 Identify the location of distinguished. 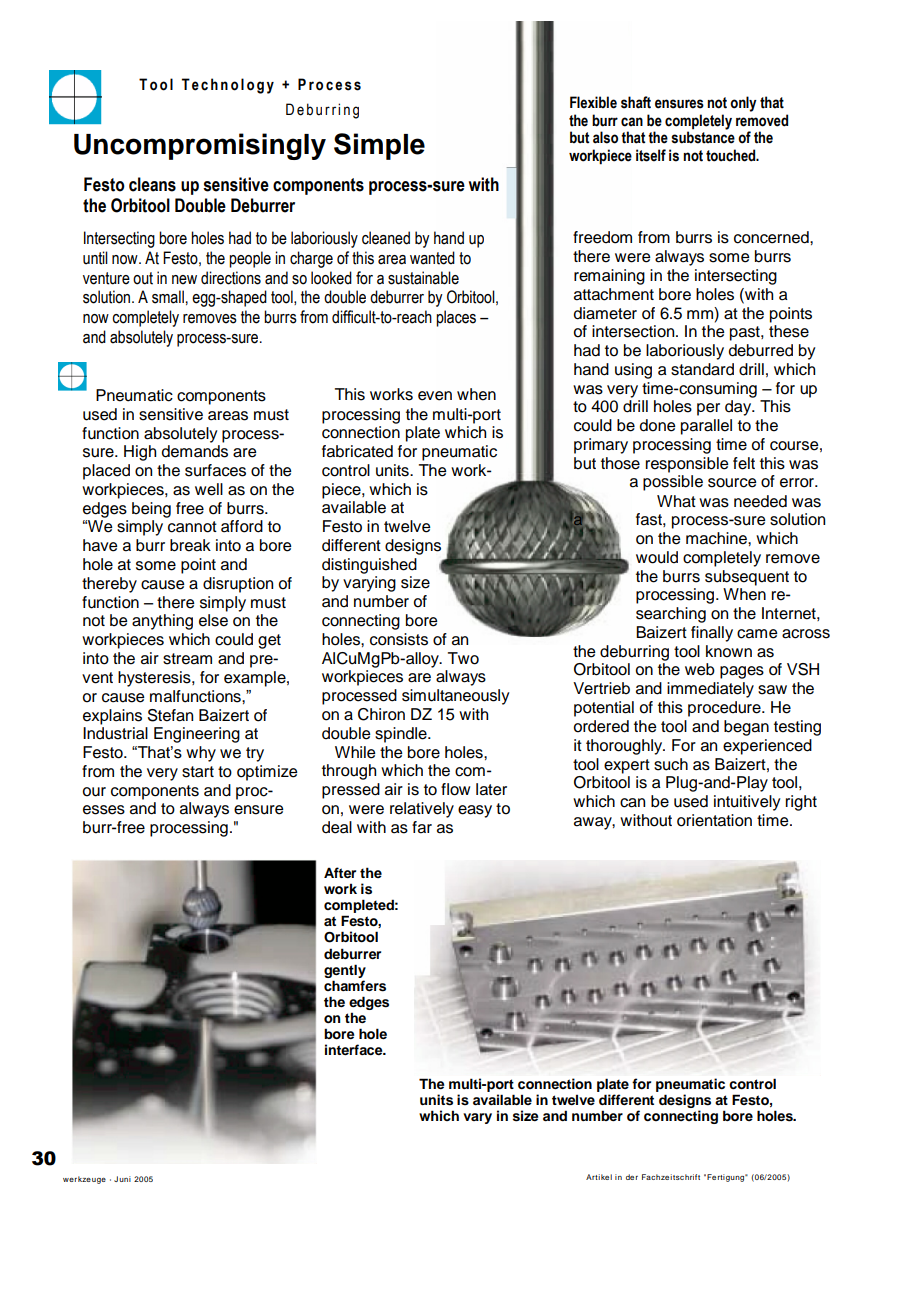
(369, 566).
